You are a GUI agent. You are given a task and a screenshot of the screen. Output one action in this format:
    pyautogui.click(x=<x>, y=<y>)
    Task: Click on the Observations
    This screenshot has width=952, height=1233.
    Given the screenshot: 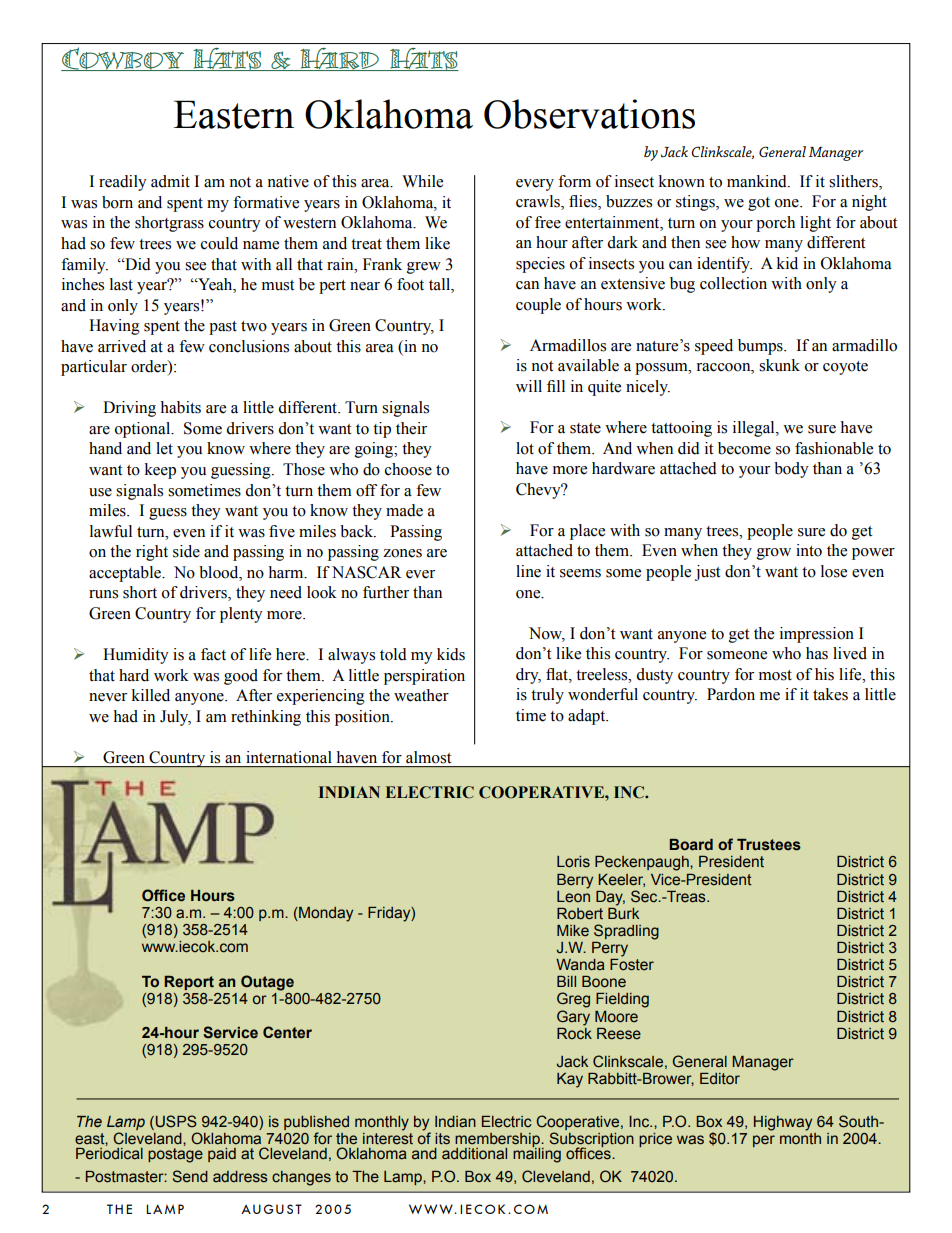 What is the action you would take?
    pyautogui.click(x=589, y=114)
